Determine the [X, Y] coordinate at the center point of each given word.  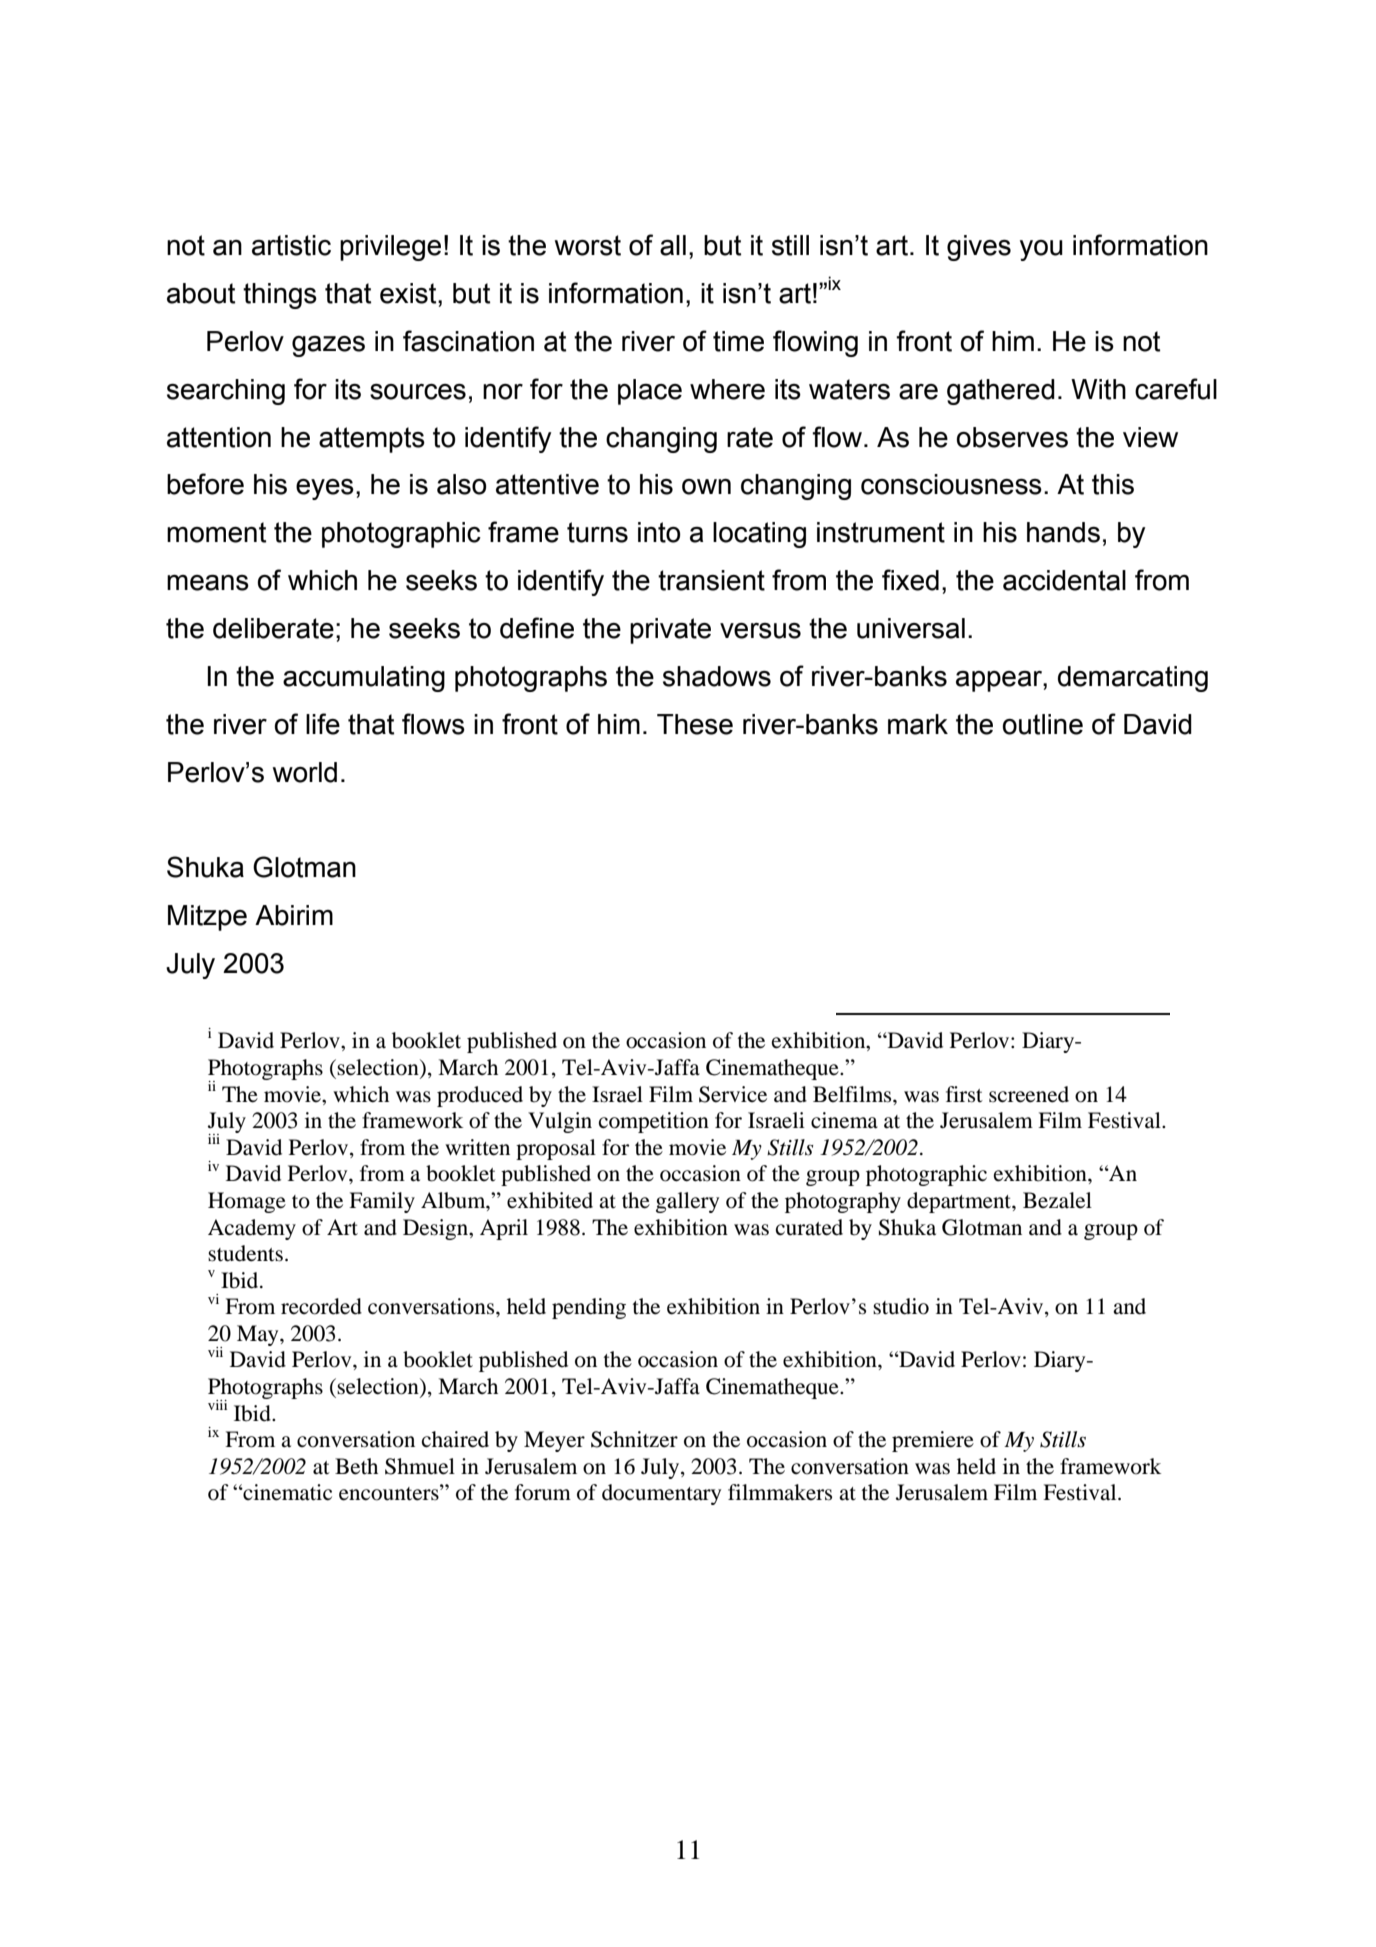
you [1041, 250]
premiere [933, 1441]
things [280, 296]
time [738, 341]
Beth [356, 1466]
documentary [661, 1494]
